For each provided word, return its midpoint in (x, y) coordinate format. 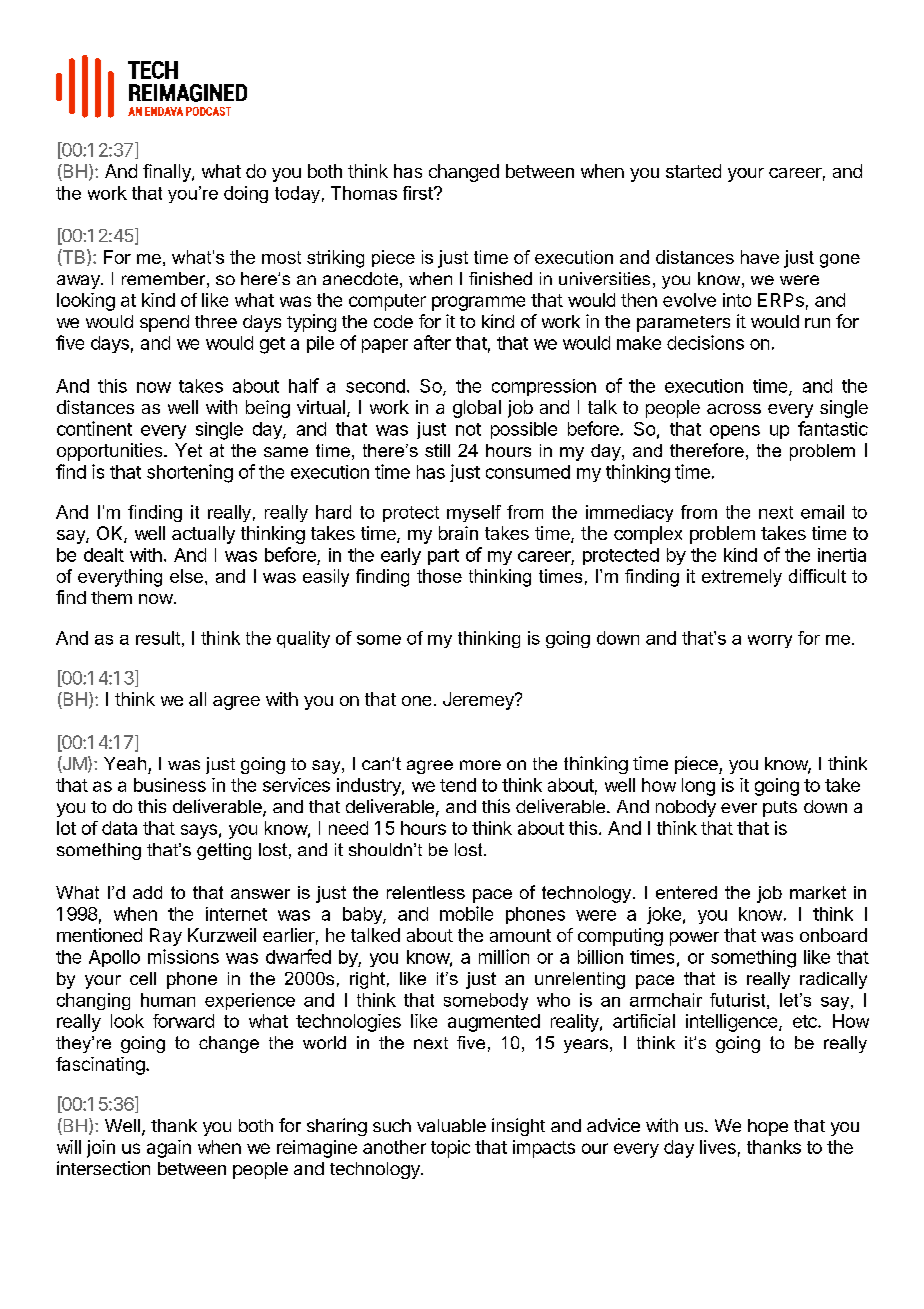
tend (458, 785)
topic (450, 1149)
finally (168, 173)
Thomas (364, 193)
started (693, 171)
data (119, 828)
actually (203, 535)
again (169, 1149)
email (822, 512)
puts (780, 809)
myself (474, 513)
